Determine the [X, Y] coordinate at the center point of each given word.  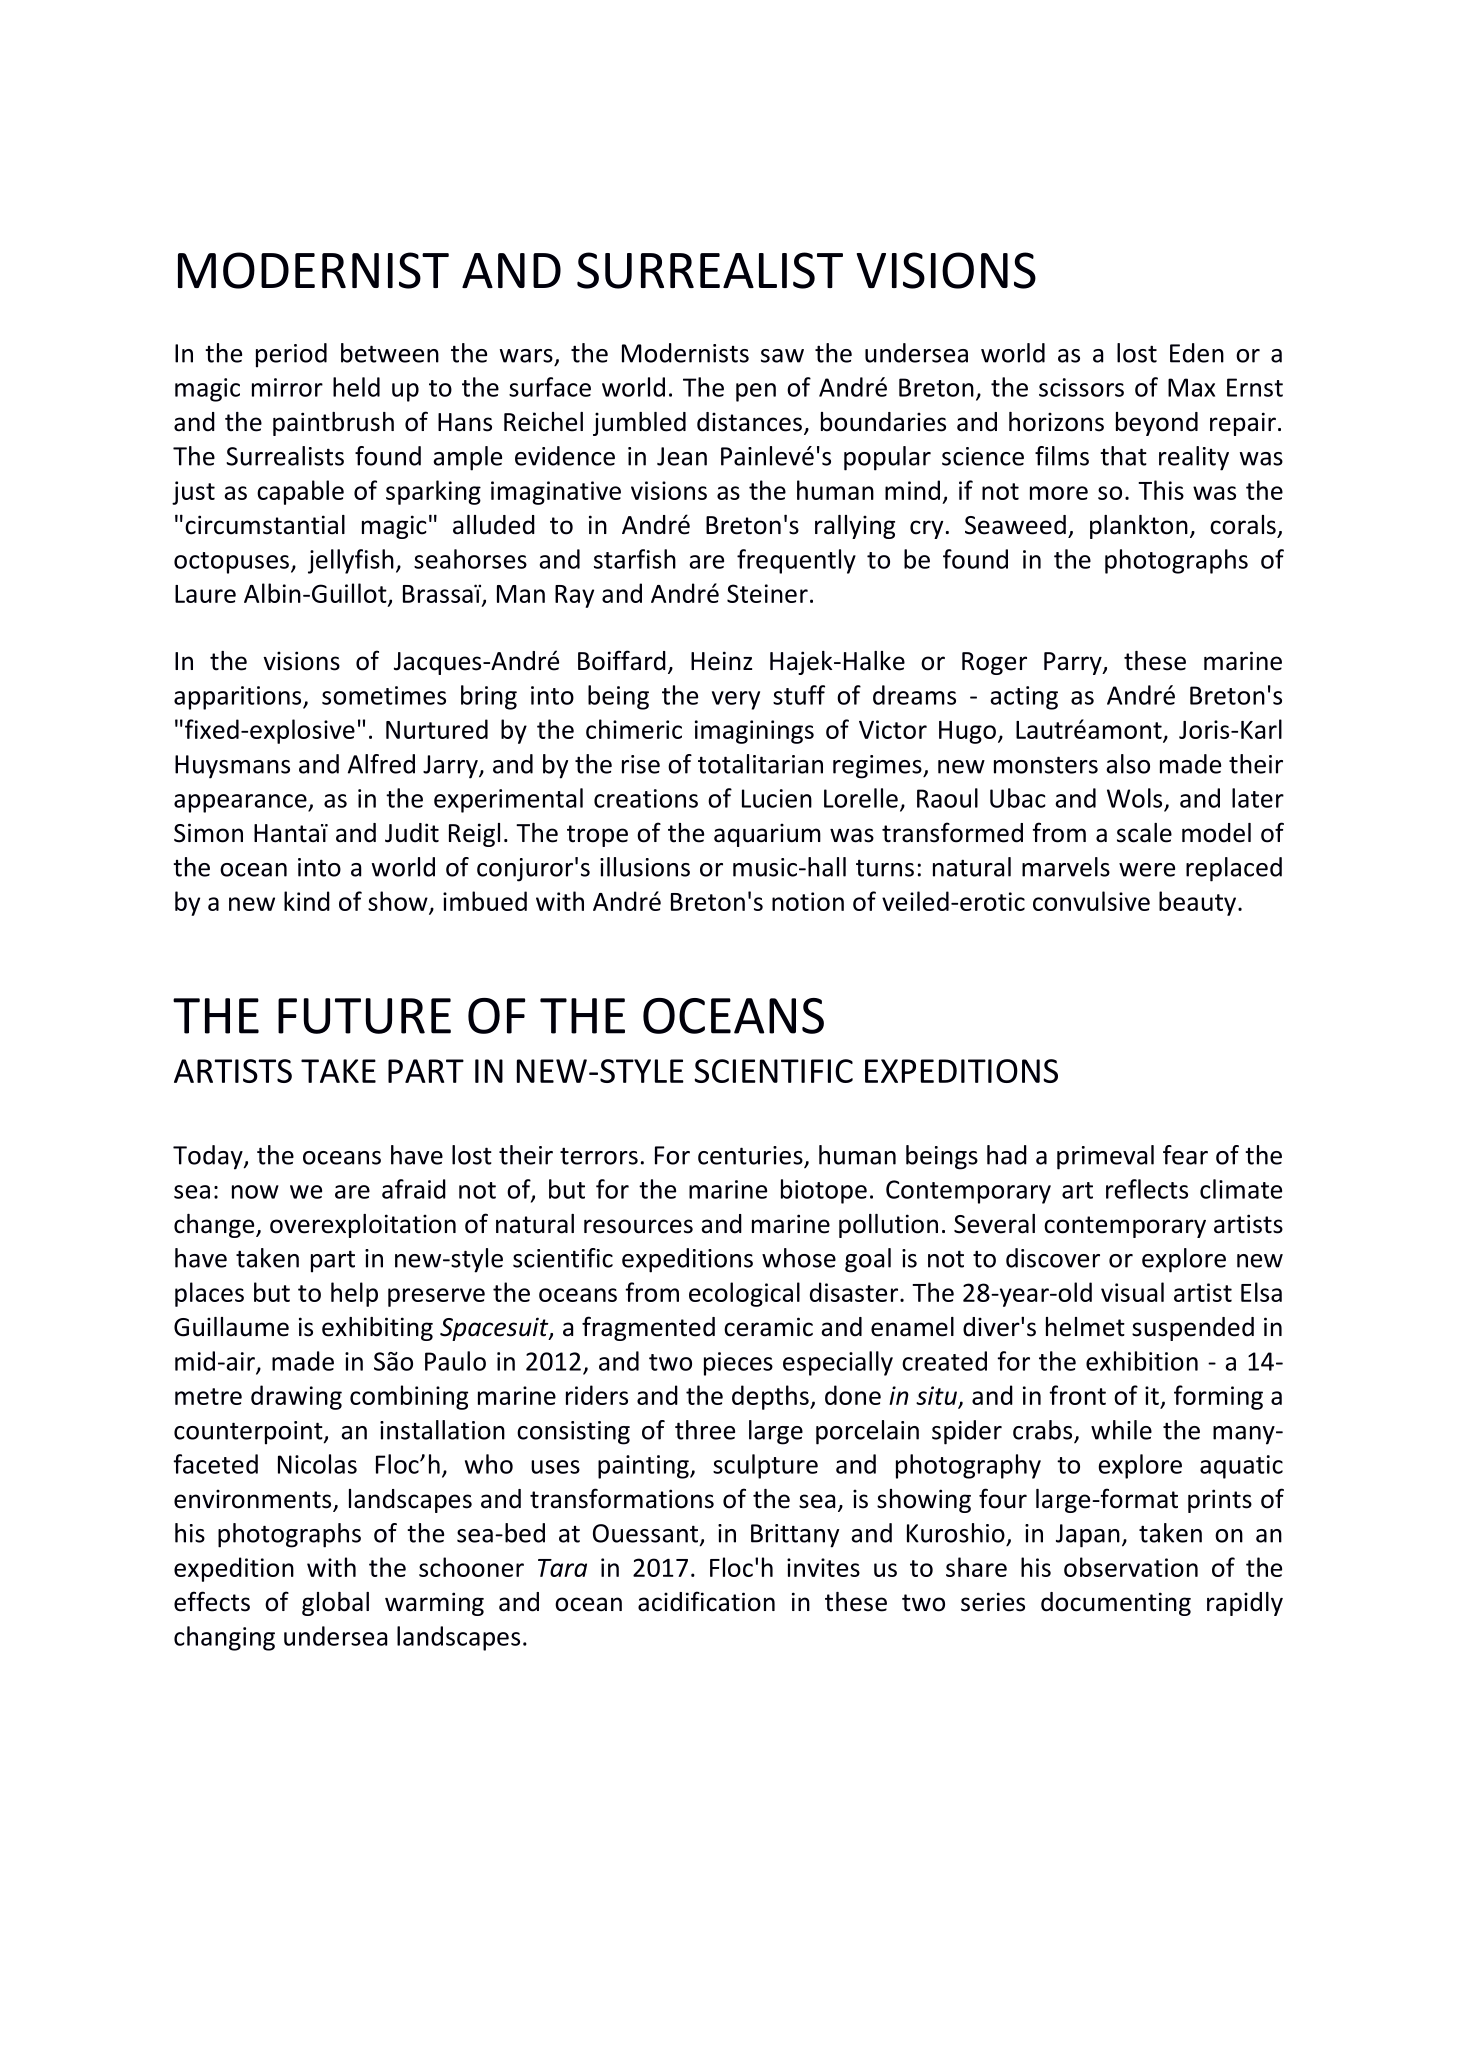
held [356, 387]
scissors [1081, 387]
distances [749, 422]
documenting [1116, 1604]
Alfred [381, 764]
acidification [706, 1601]
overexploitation [363, 1226]
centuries [751, 1156]
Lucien [777, 798]
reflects [1147, 1189]
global [335, 1604]
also [1128, 764]
